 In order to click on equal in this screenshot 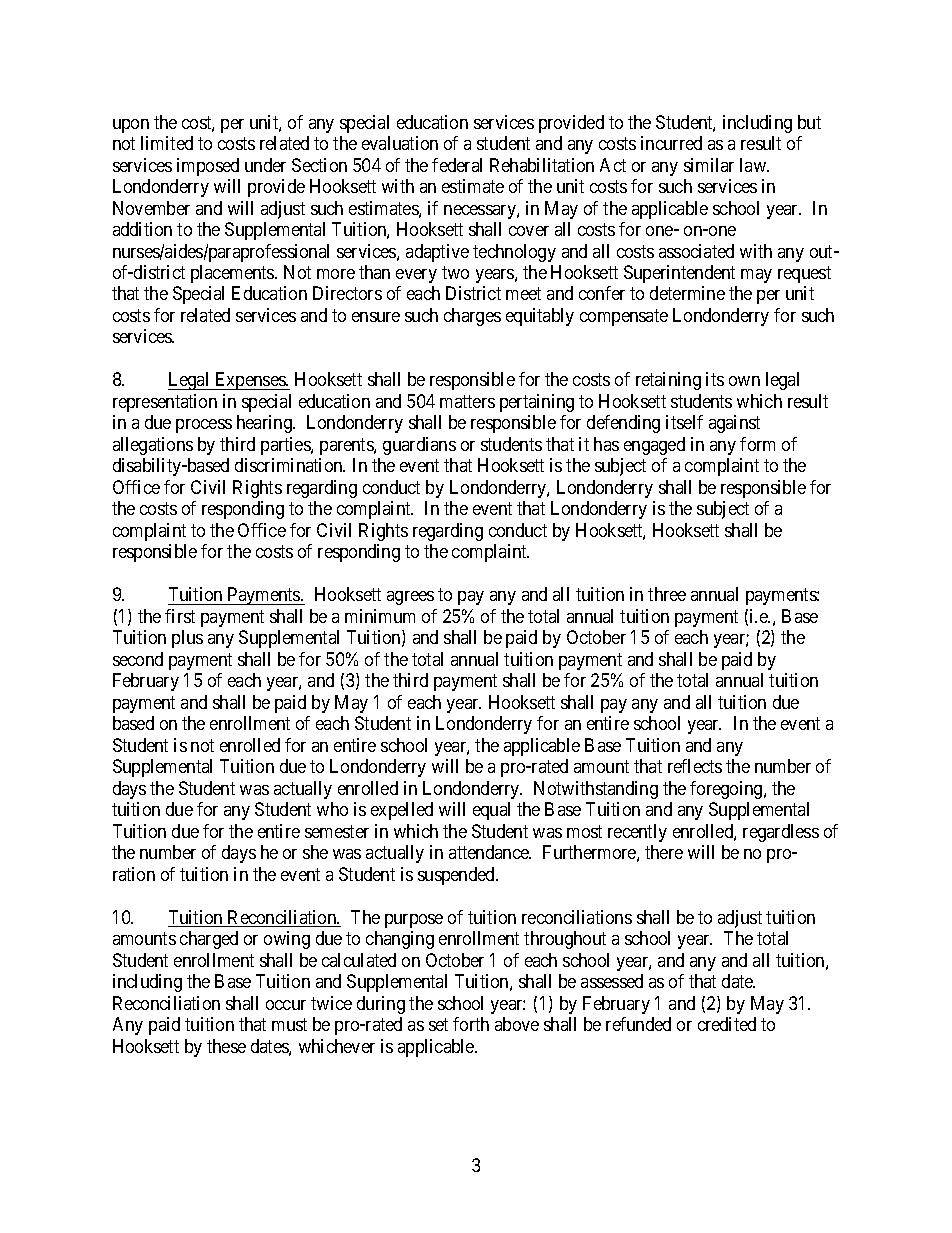, I will do `click(491, 811)`.
